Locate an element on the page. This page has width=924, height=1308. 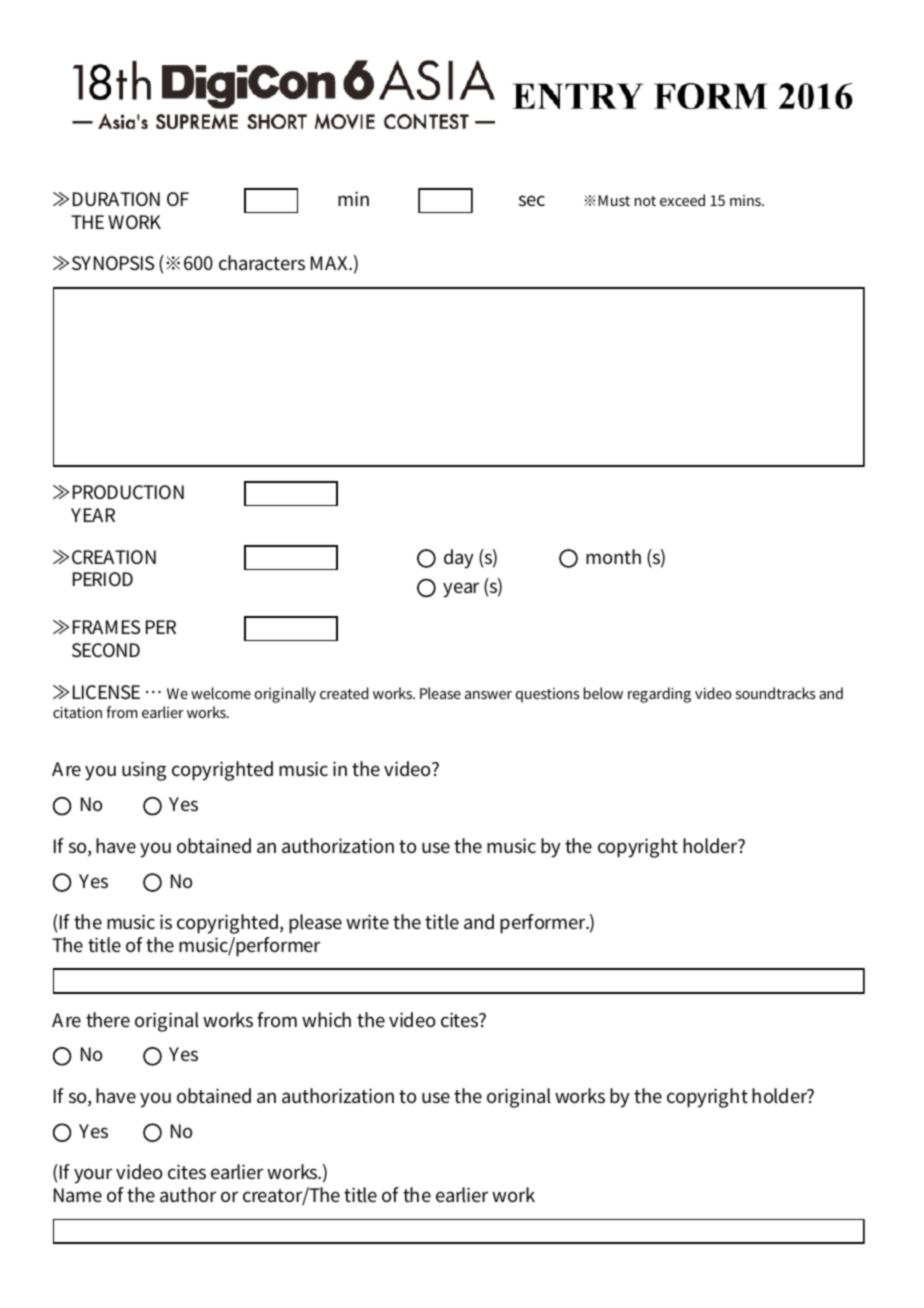
created is located at coordinates (344, 693).
